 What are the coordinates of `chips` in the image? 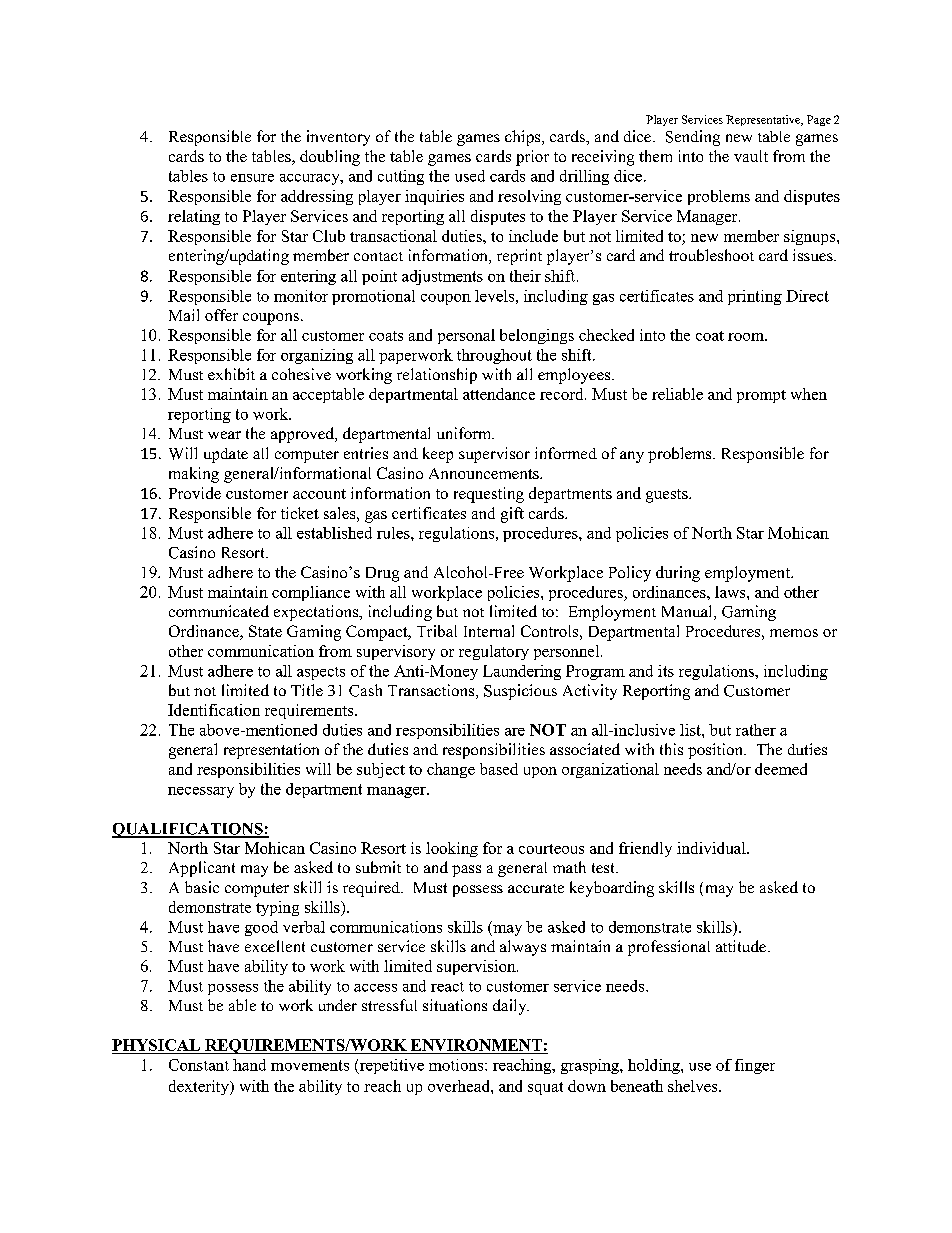 It's located at (524, 138).
